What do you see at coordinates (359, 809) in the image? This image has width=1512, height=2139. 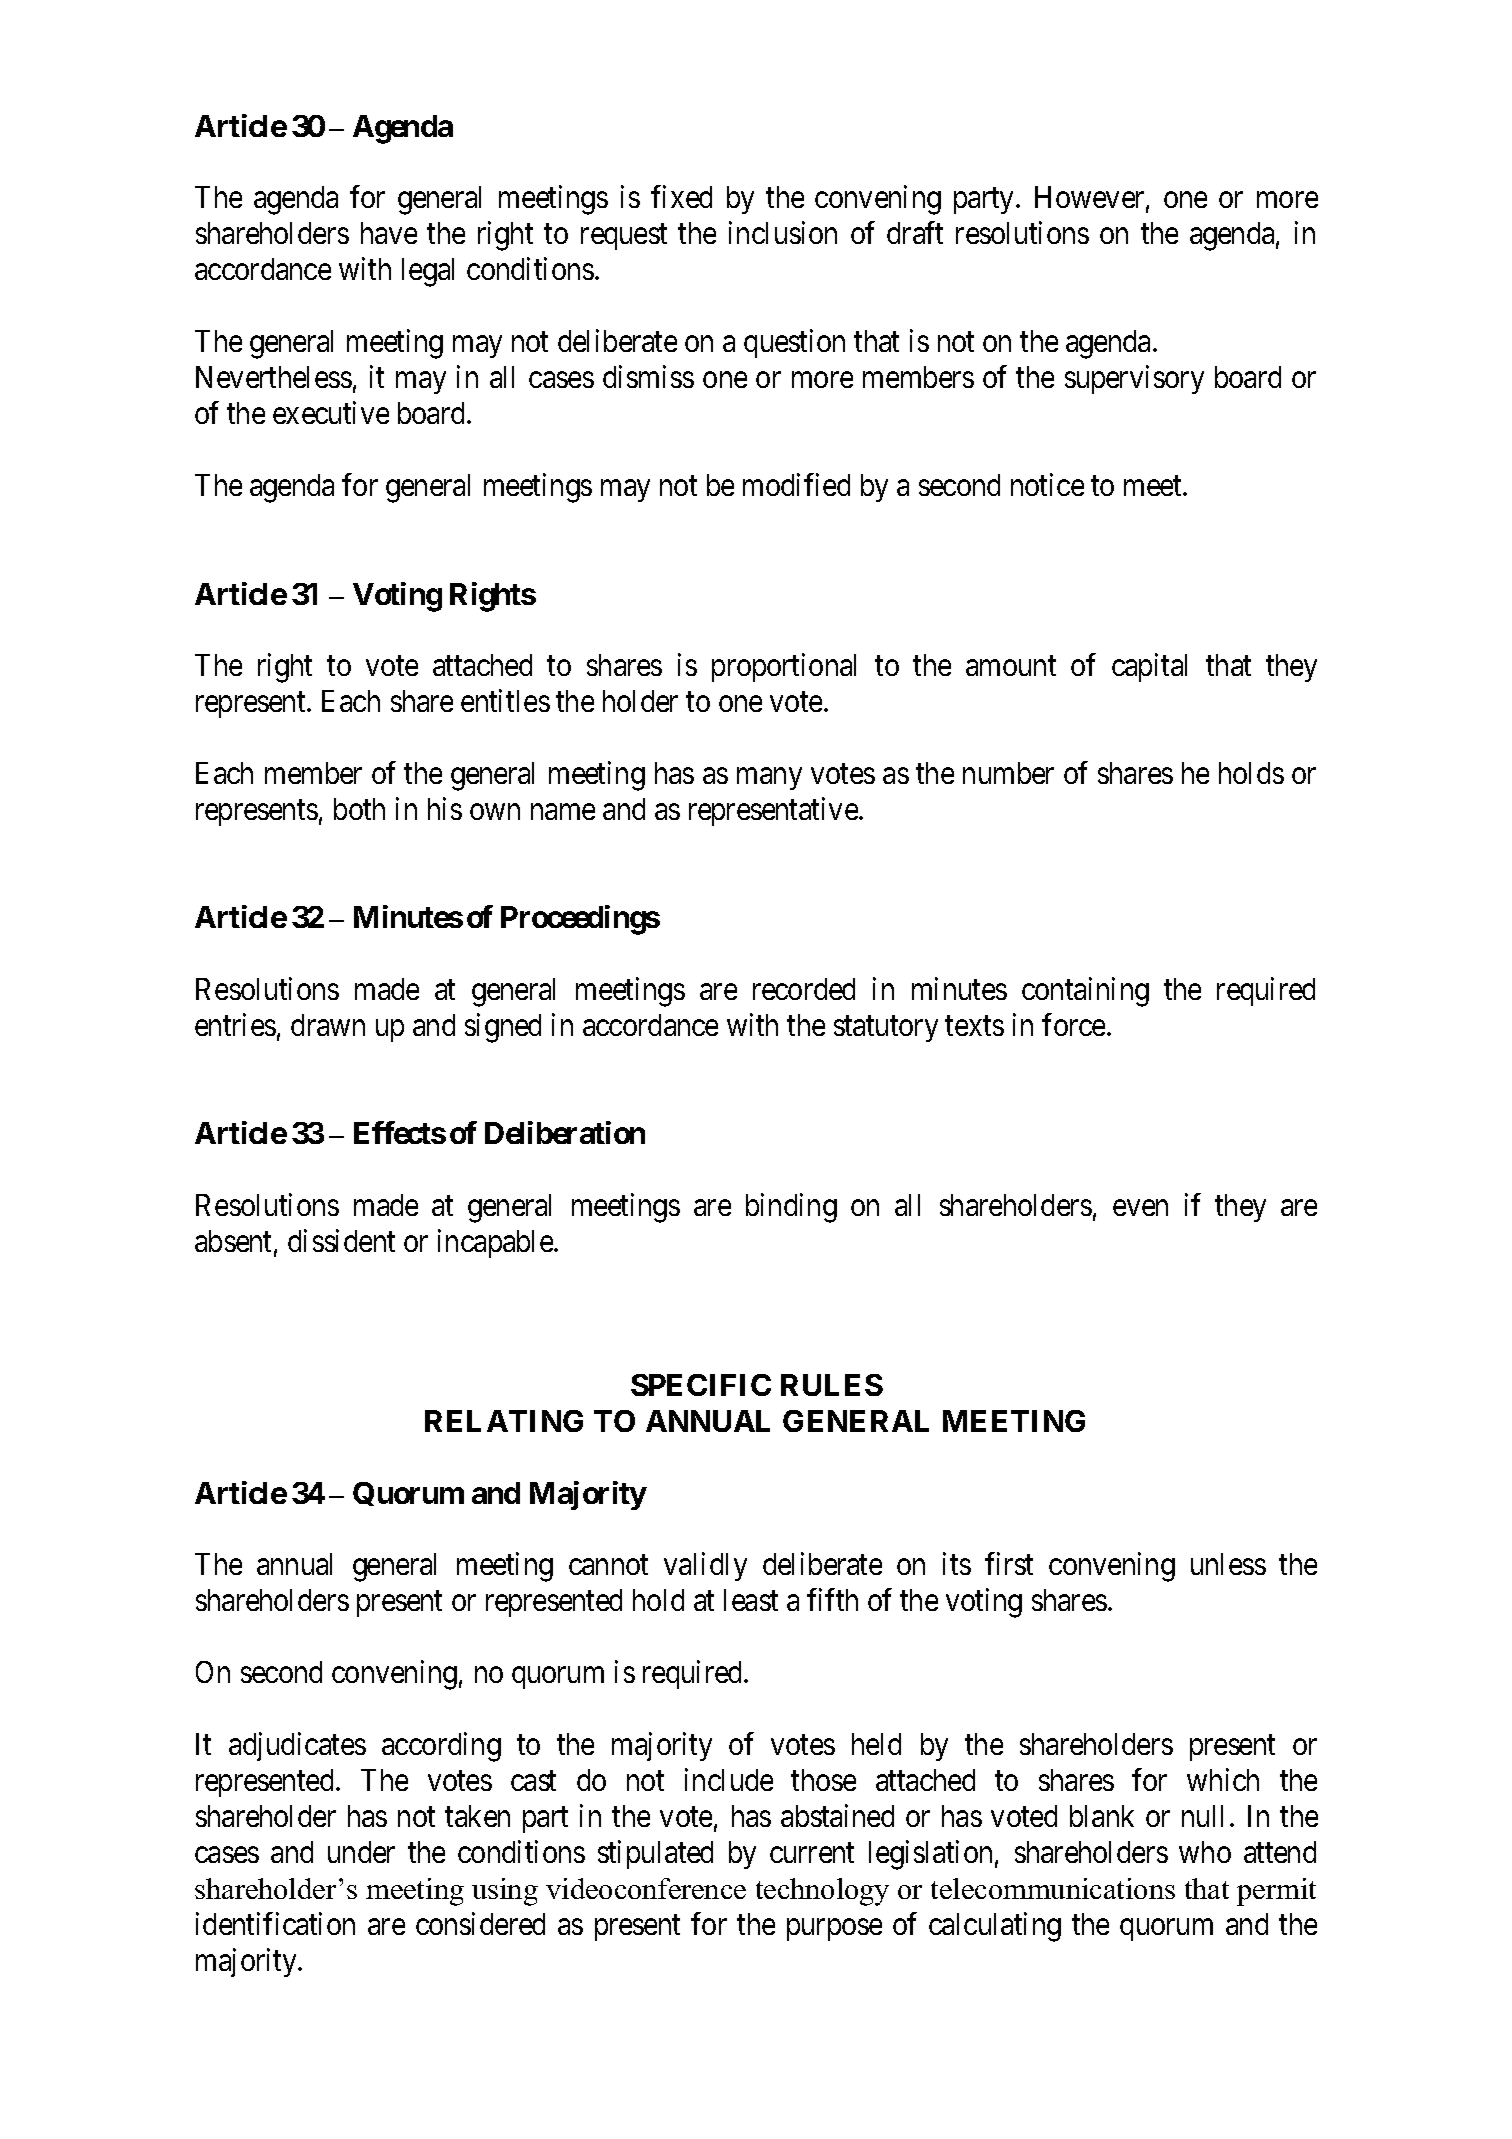 I see `both` at bounding box center [359, 809].
